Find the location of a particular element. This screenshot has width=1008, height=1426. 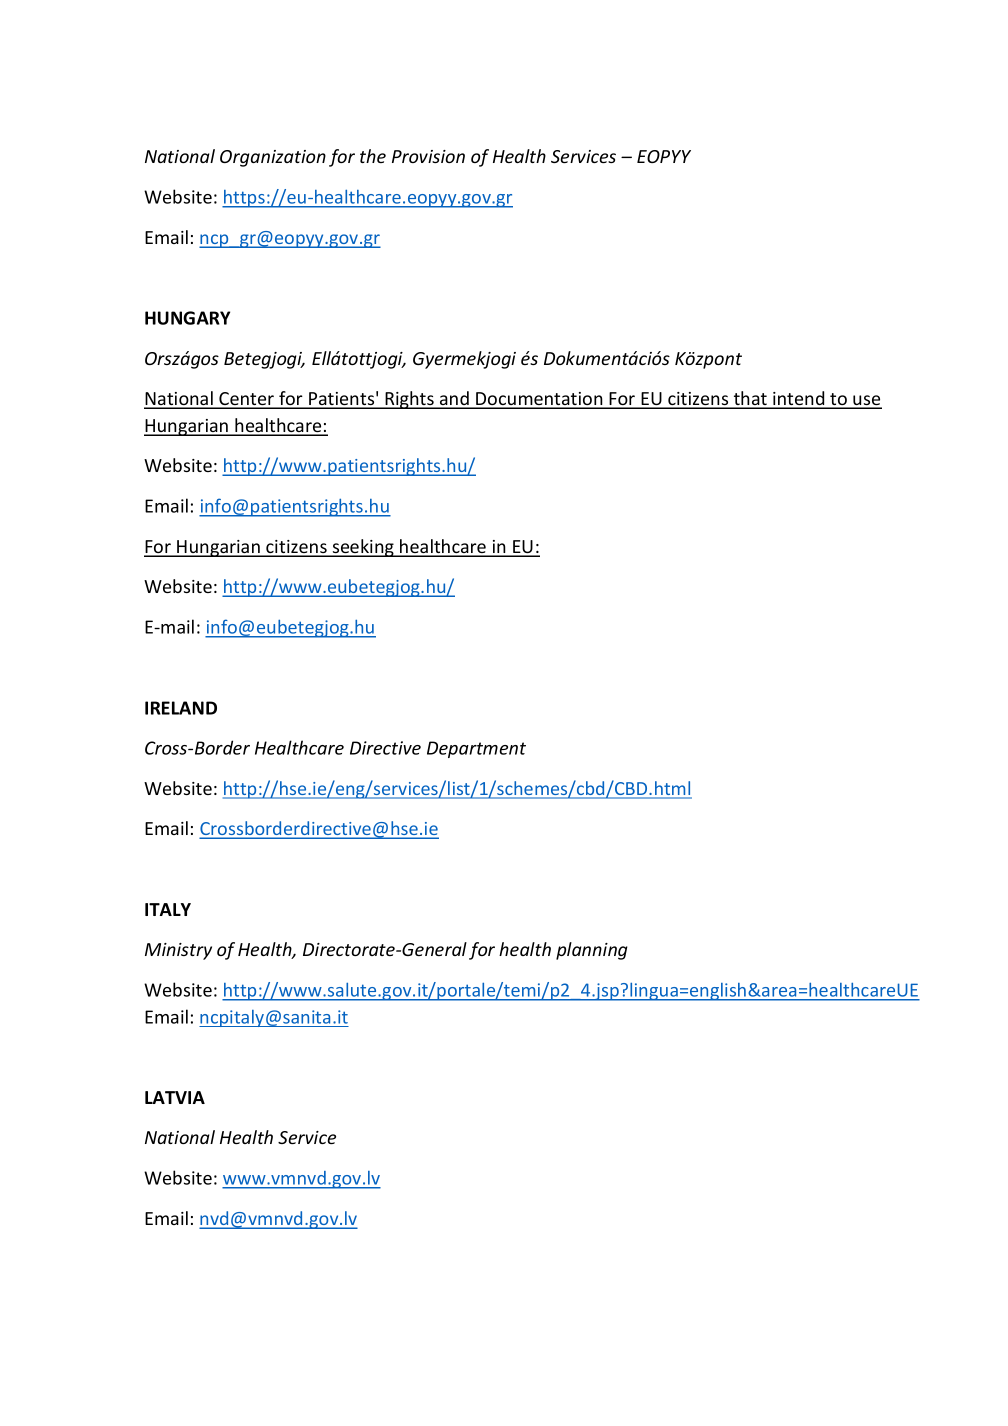

IRELAND is located at coordinates (181, 708).
